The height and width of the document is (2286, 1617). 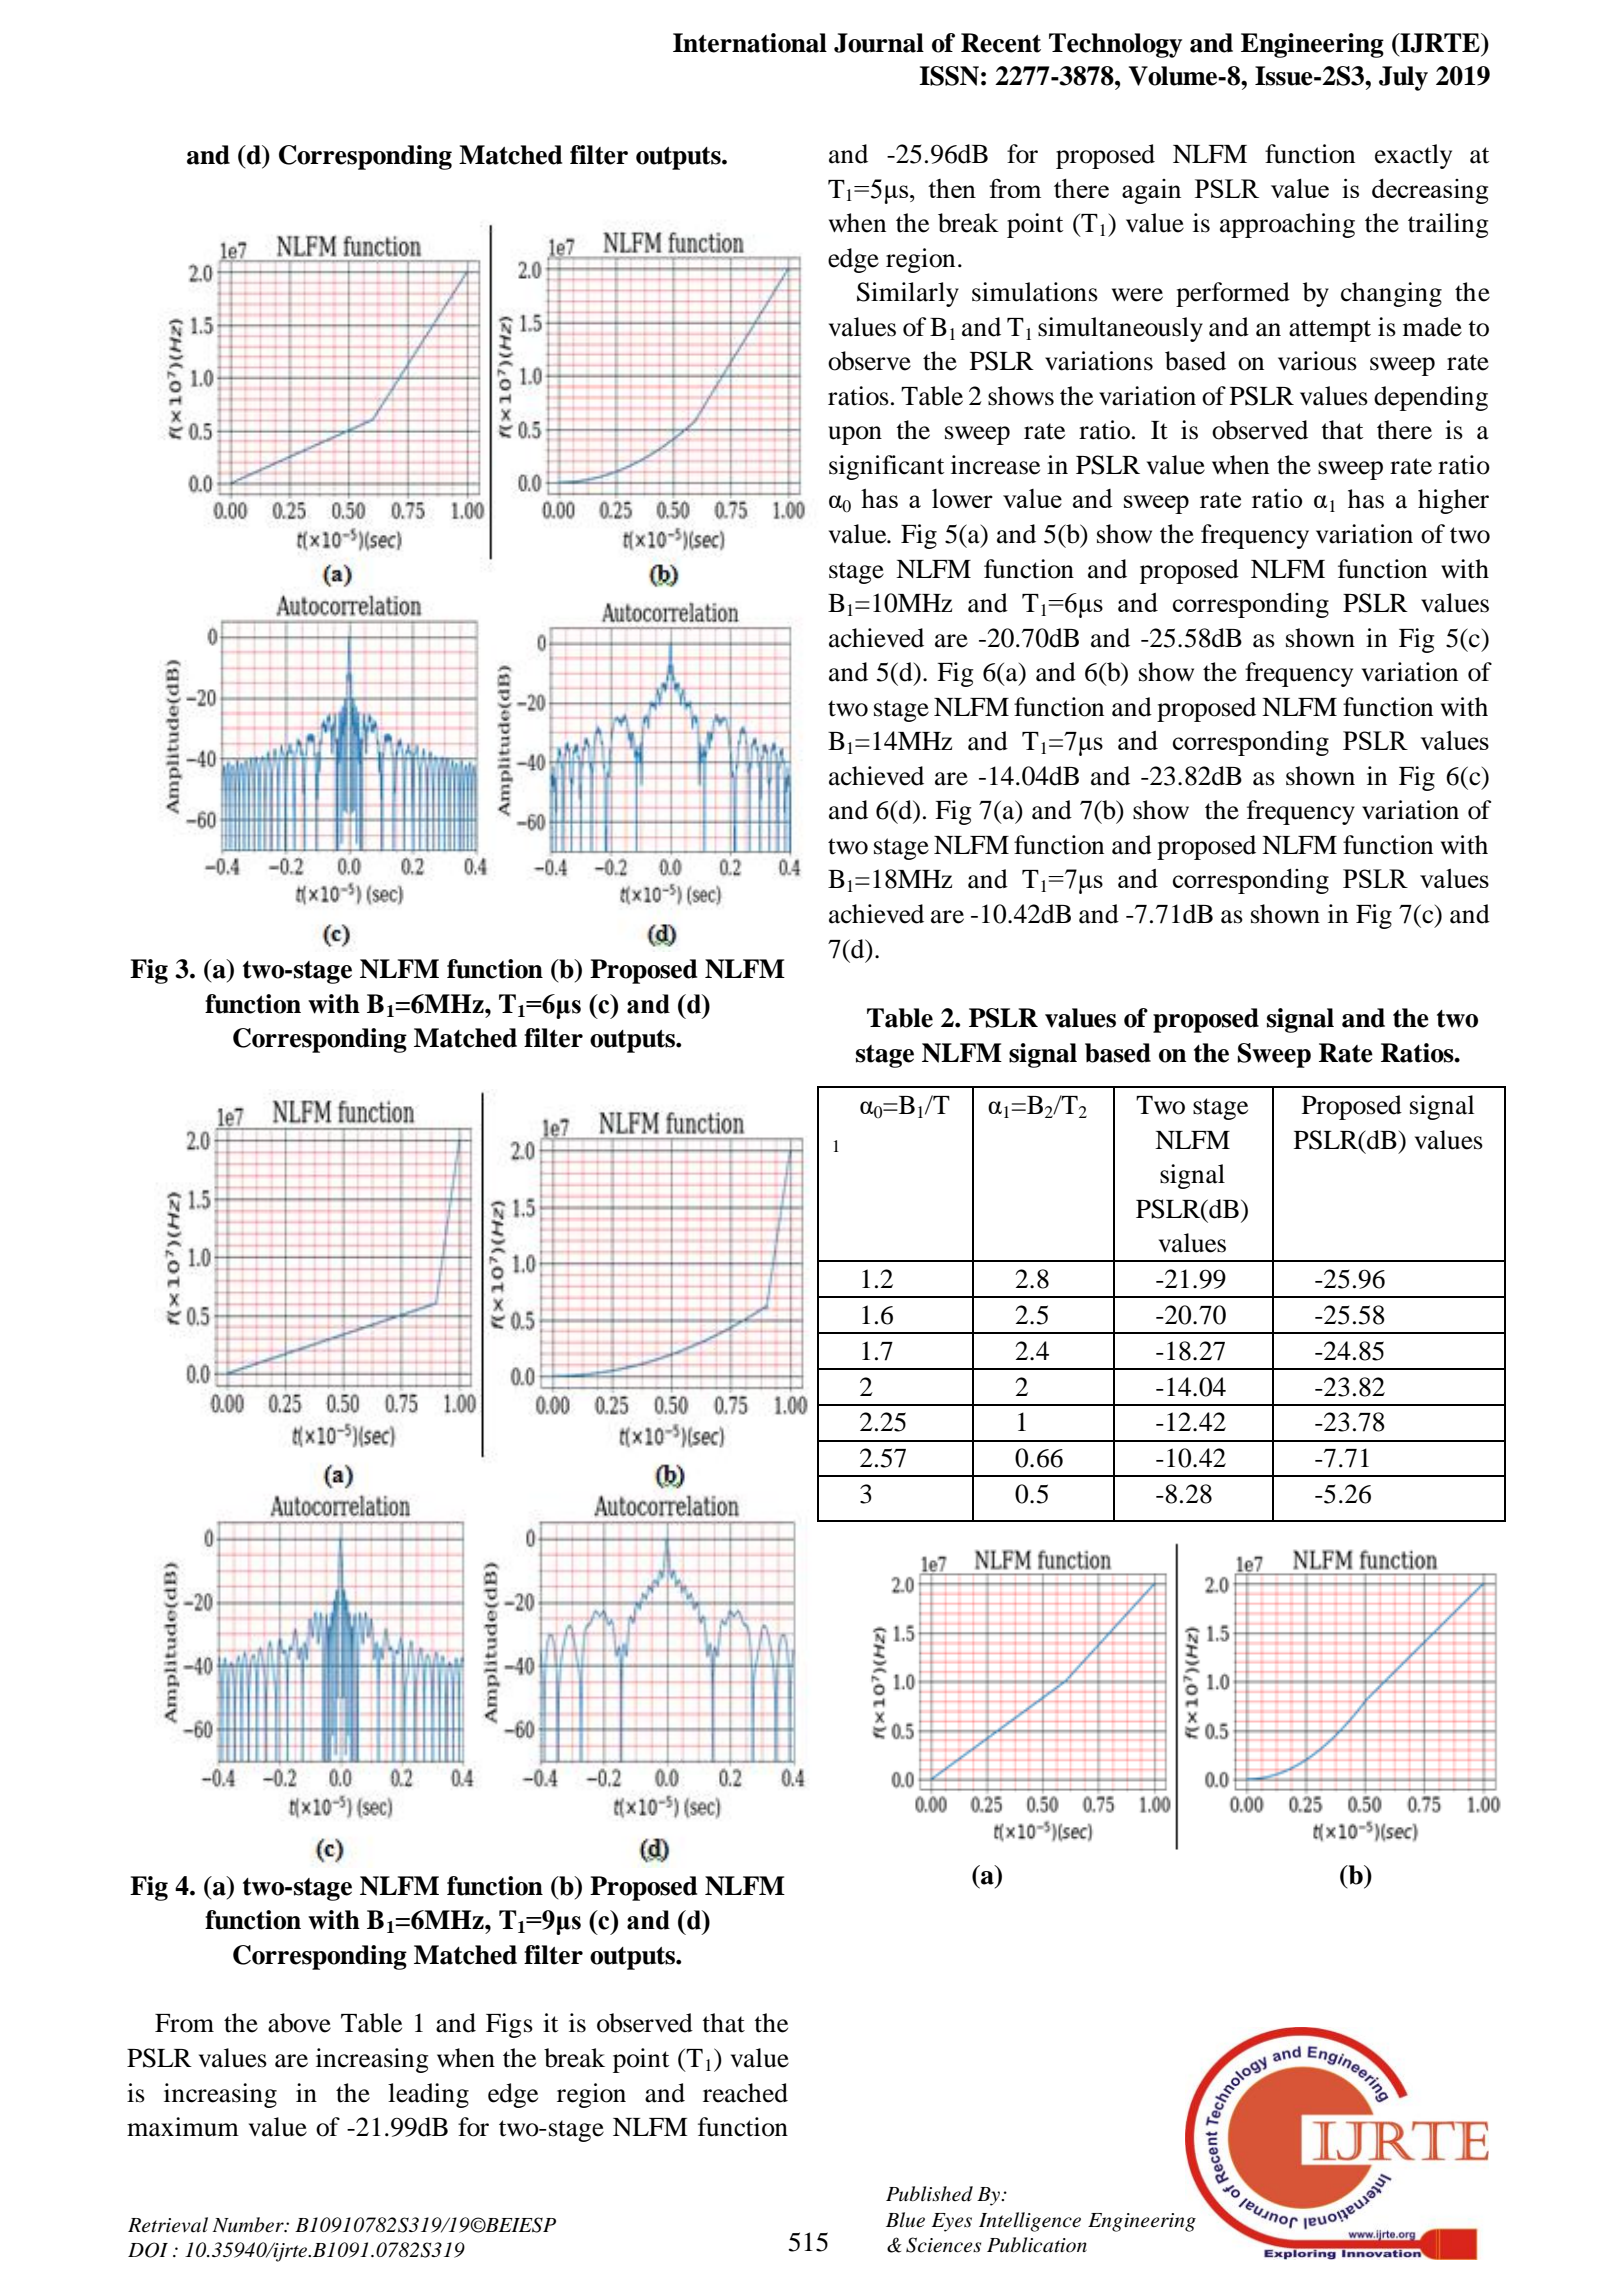 What do you see at coordinates (1037, 2245) in the document?
I see `Publication` at bounding box center [1037, 2245].
